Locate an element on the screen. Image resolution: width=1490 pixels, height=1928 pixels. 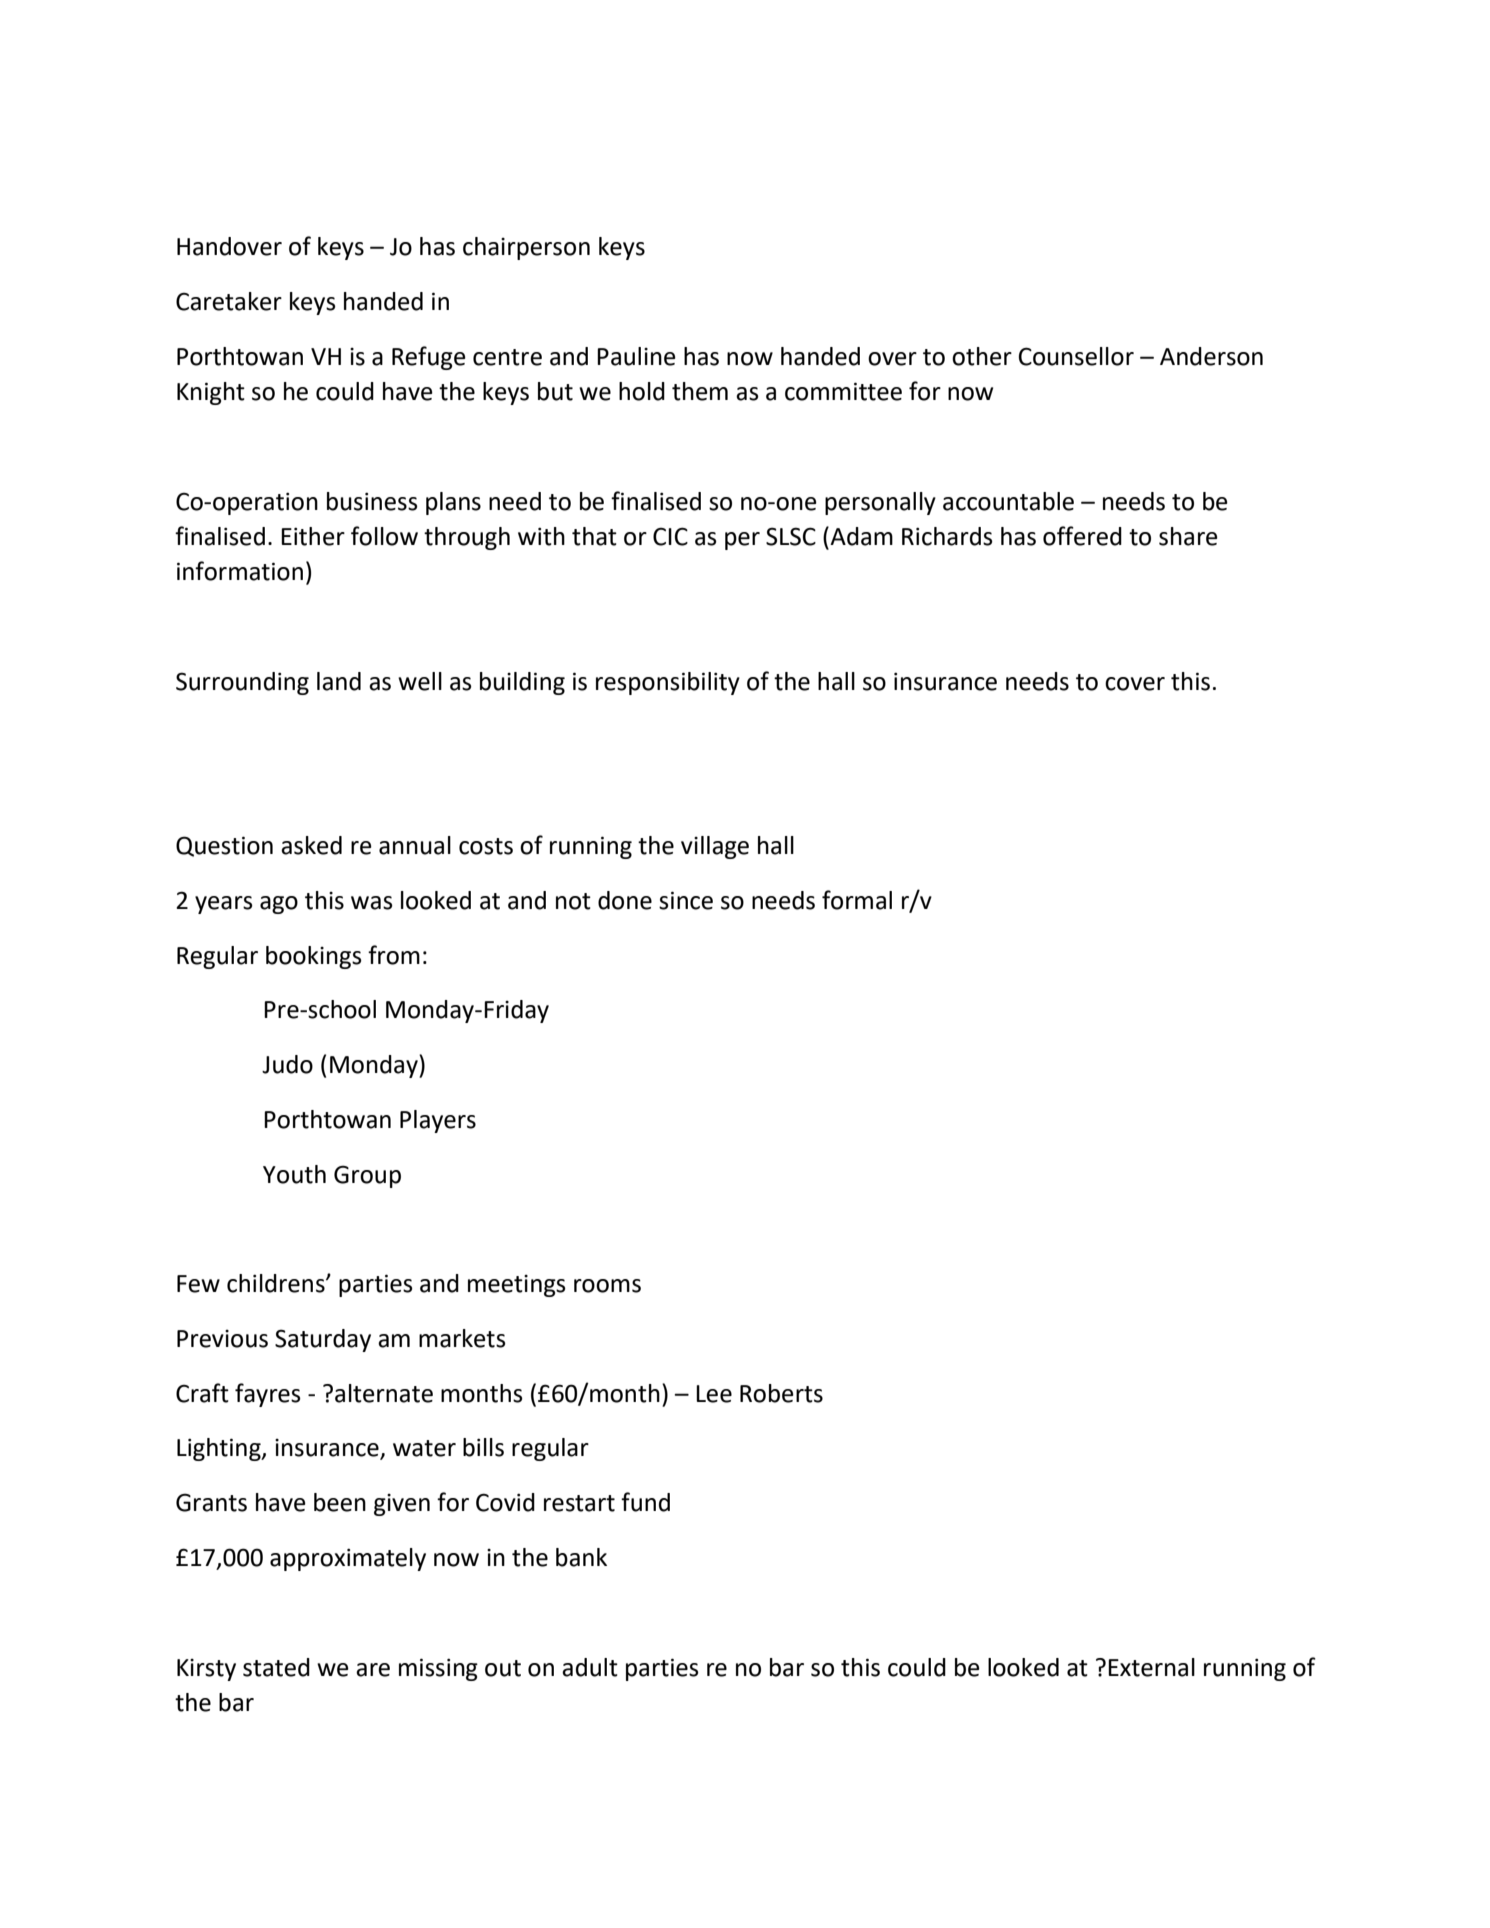
formal is located at coordinates (857, 900).
